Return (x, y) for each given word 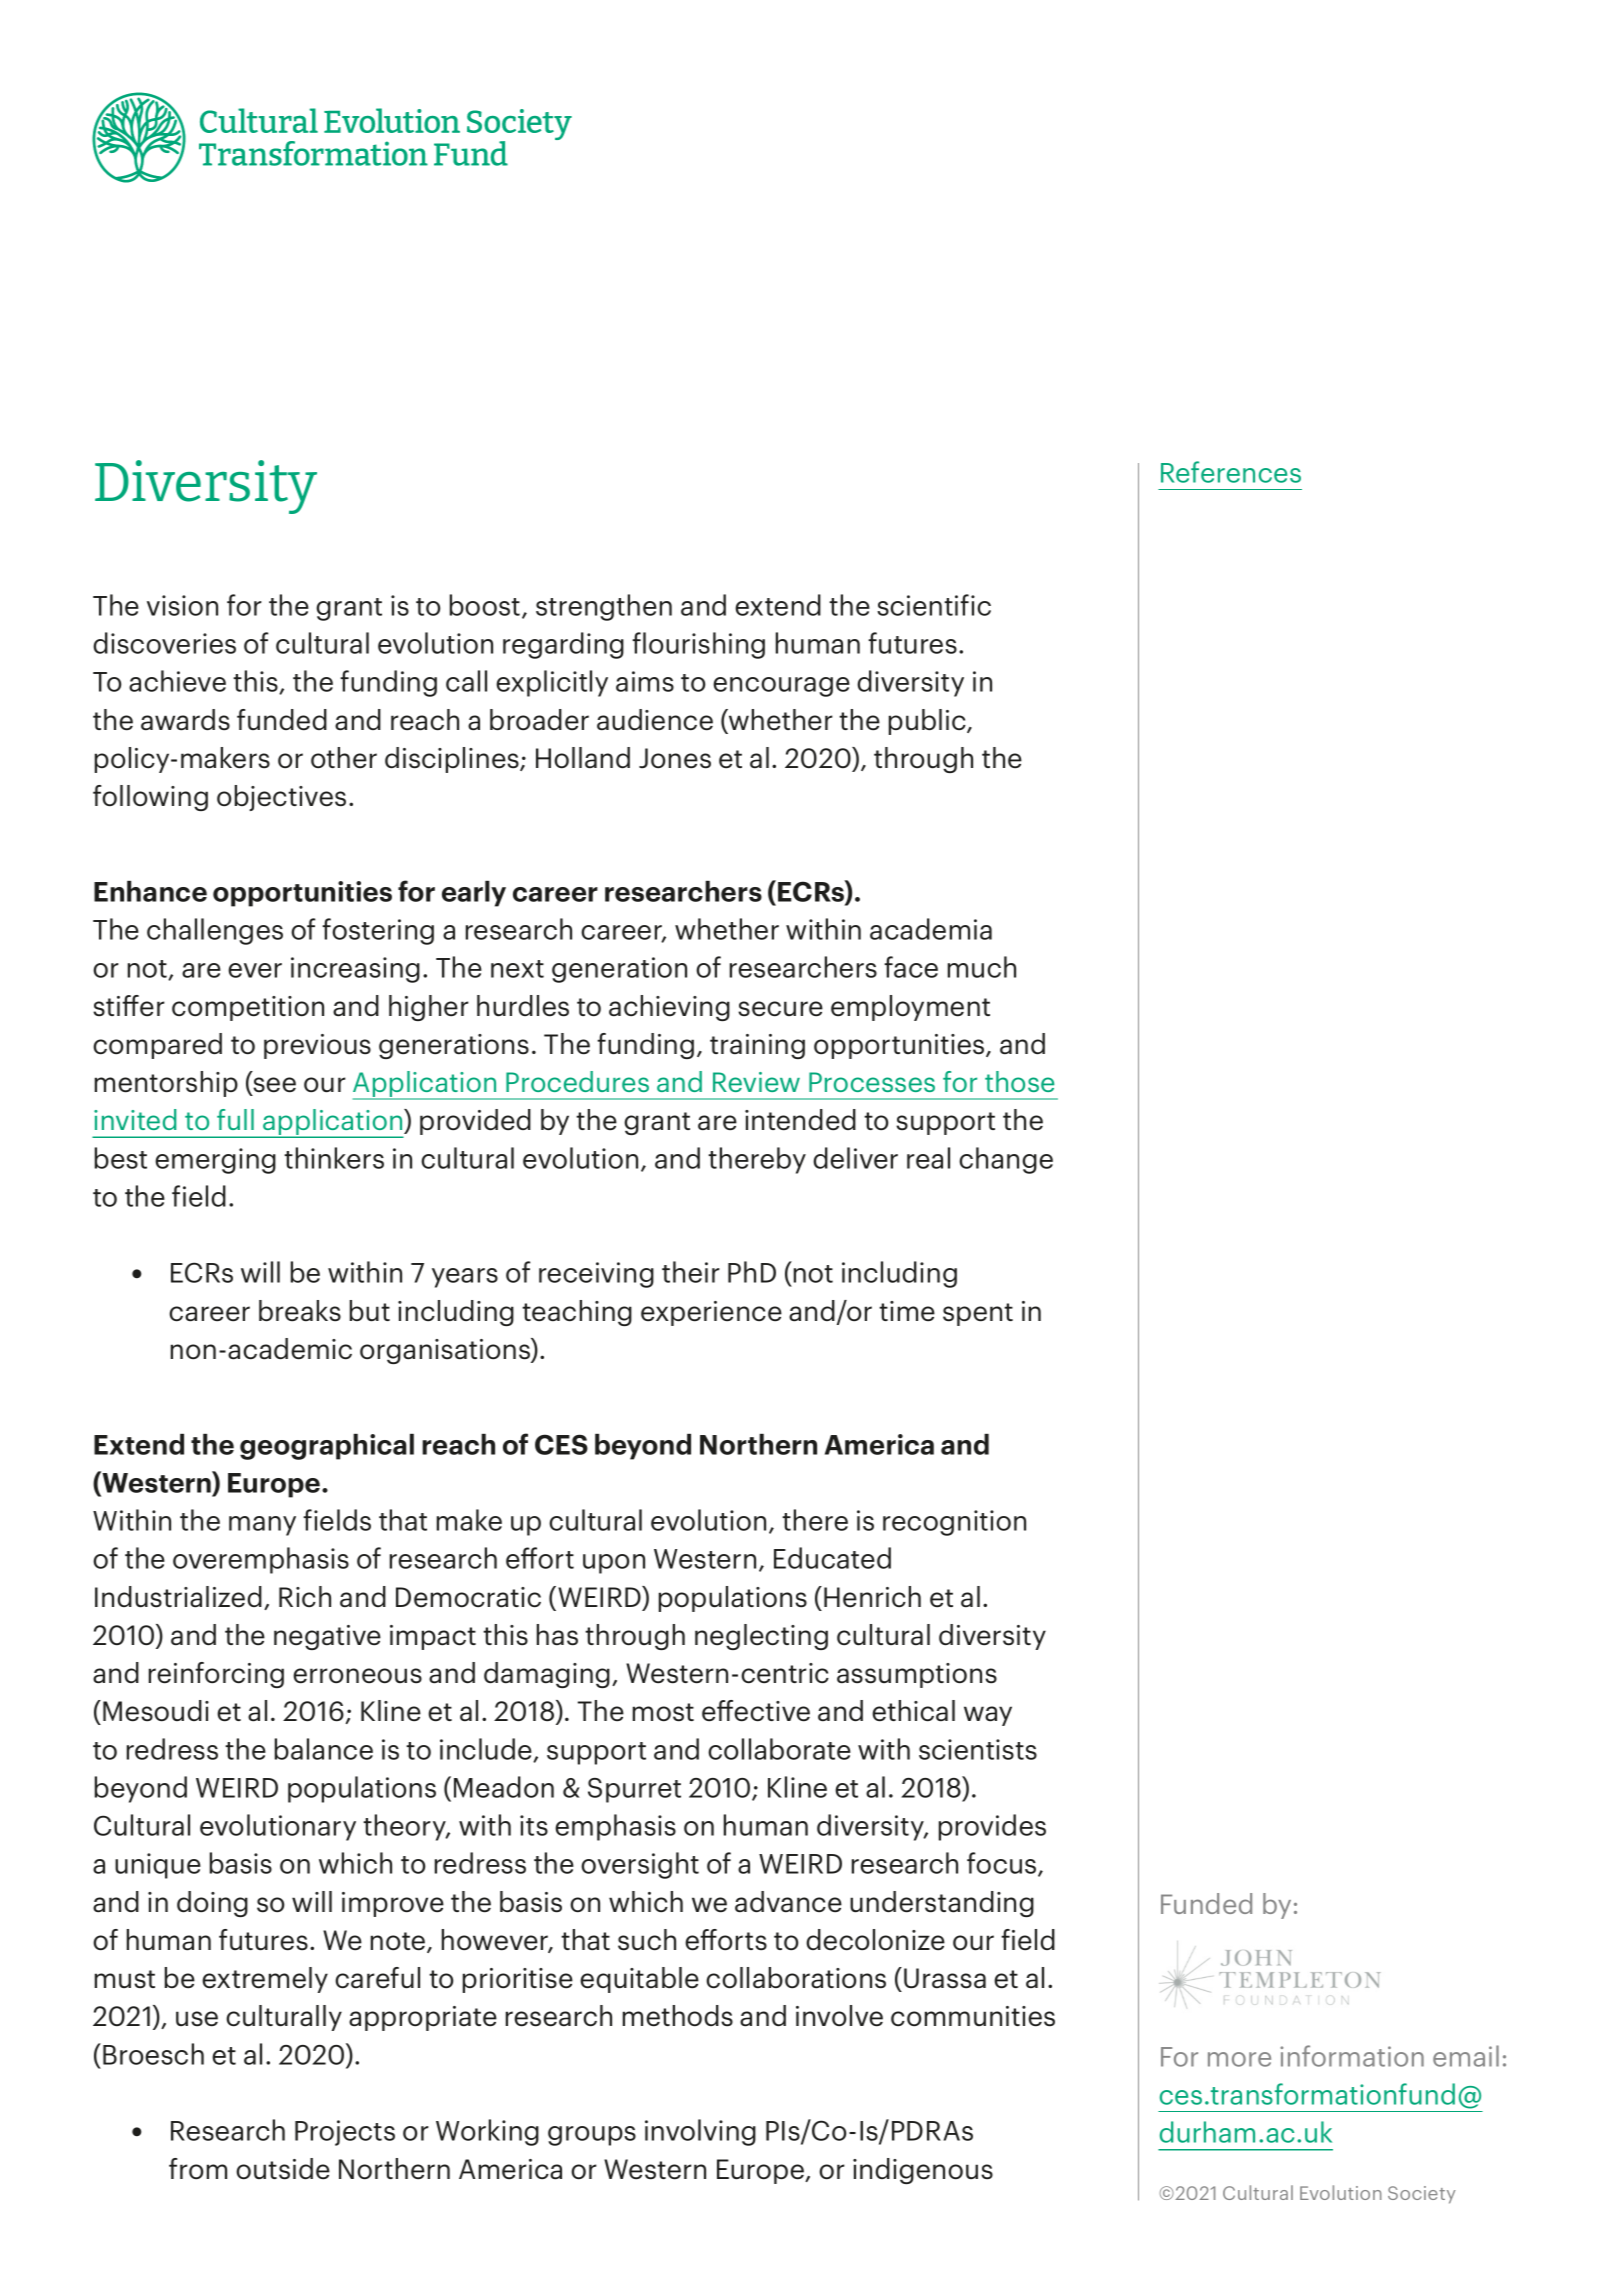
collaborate (779, 1749)
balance (324, 1749)
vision (182, 605)
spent (978, 1314)
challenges (215, 931)
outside (283, 2169)
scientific (934, 605)
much (982, 967)
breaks (300, 1311)
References (1231, 472)
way (988, 1716)
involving (700, 2132)
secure (780, 1009)
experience (711, 1313)
